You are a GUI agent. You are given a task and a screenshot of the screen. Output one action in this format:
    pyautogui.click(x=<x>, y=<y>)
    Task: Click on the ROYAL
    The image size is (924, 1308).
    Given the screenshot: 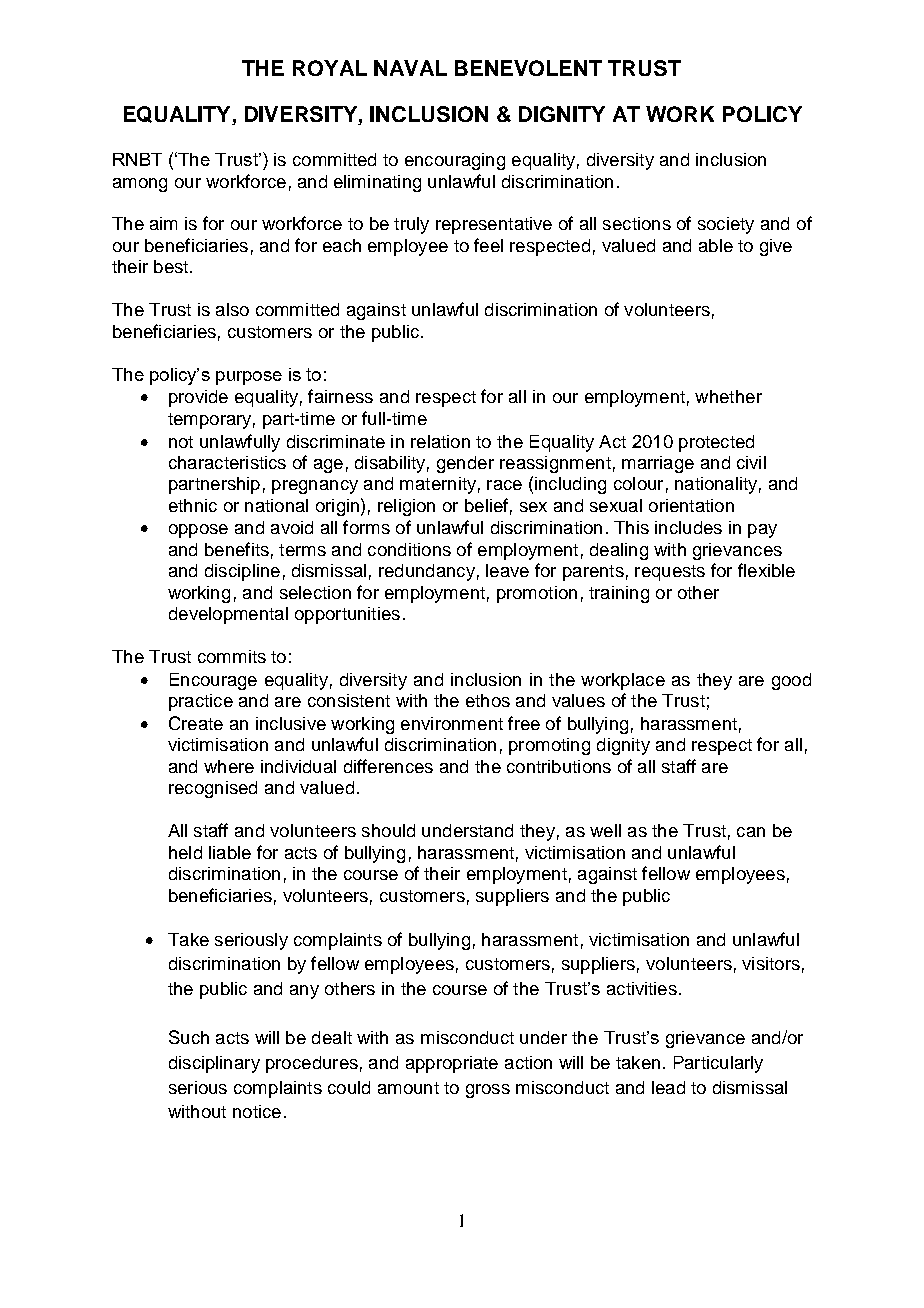 What is the action you would take?
    pyautogui.click(x=330, y=68)
